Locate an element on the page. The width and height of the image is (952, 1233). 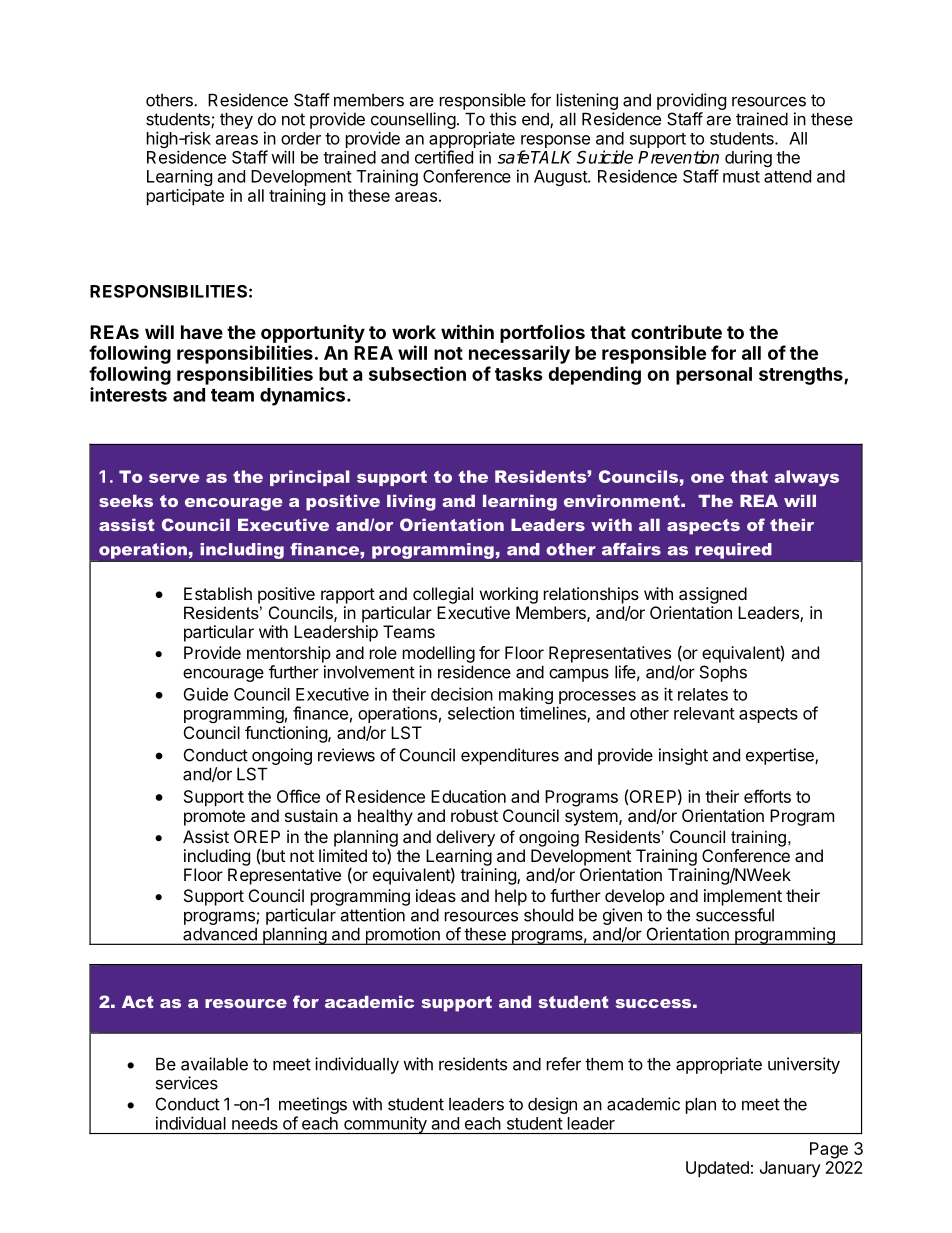
promote is located at coordinates (214, 818).
